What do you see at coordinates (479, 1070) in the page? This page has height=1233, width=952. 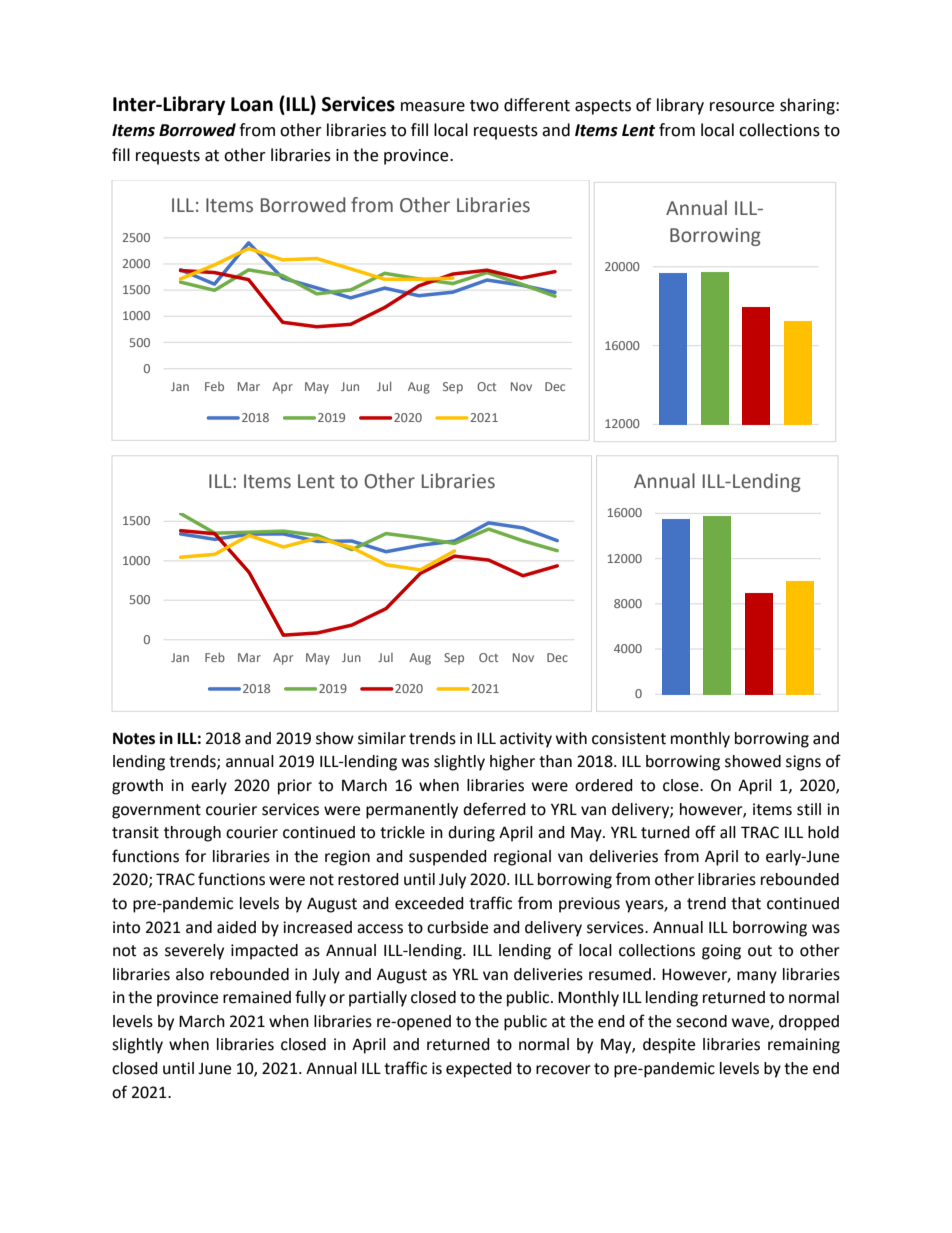 I see `expected` at bounding box center [479, 1070].
